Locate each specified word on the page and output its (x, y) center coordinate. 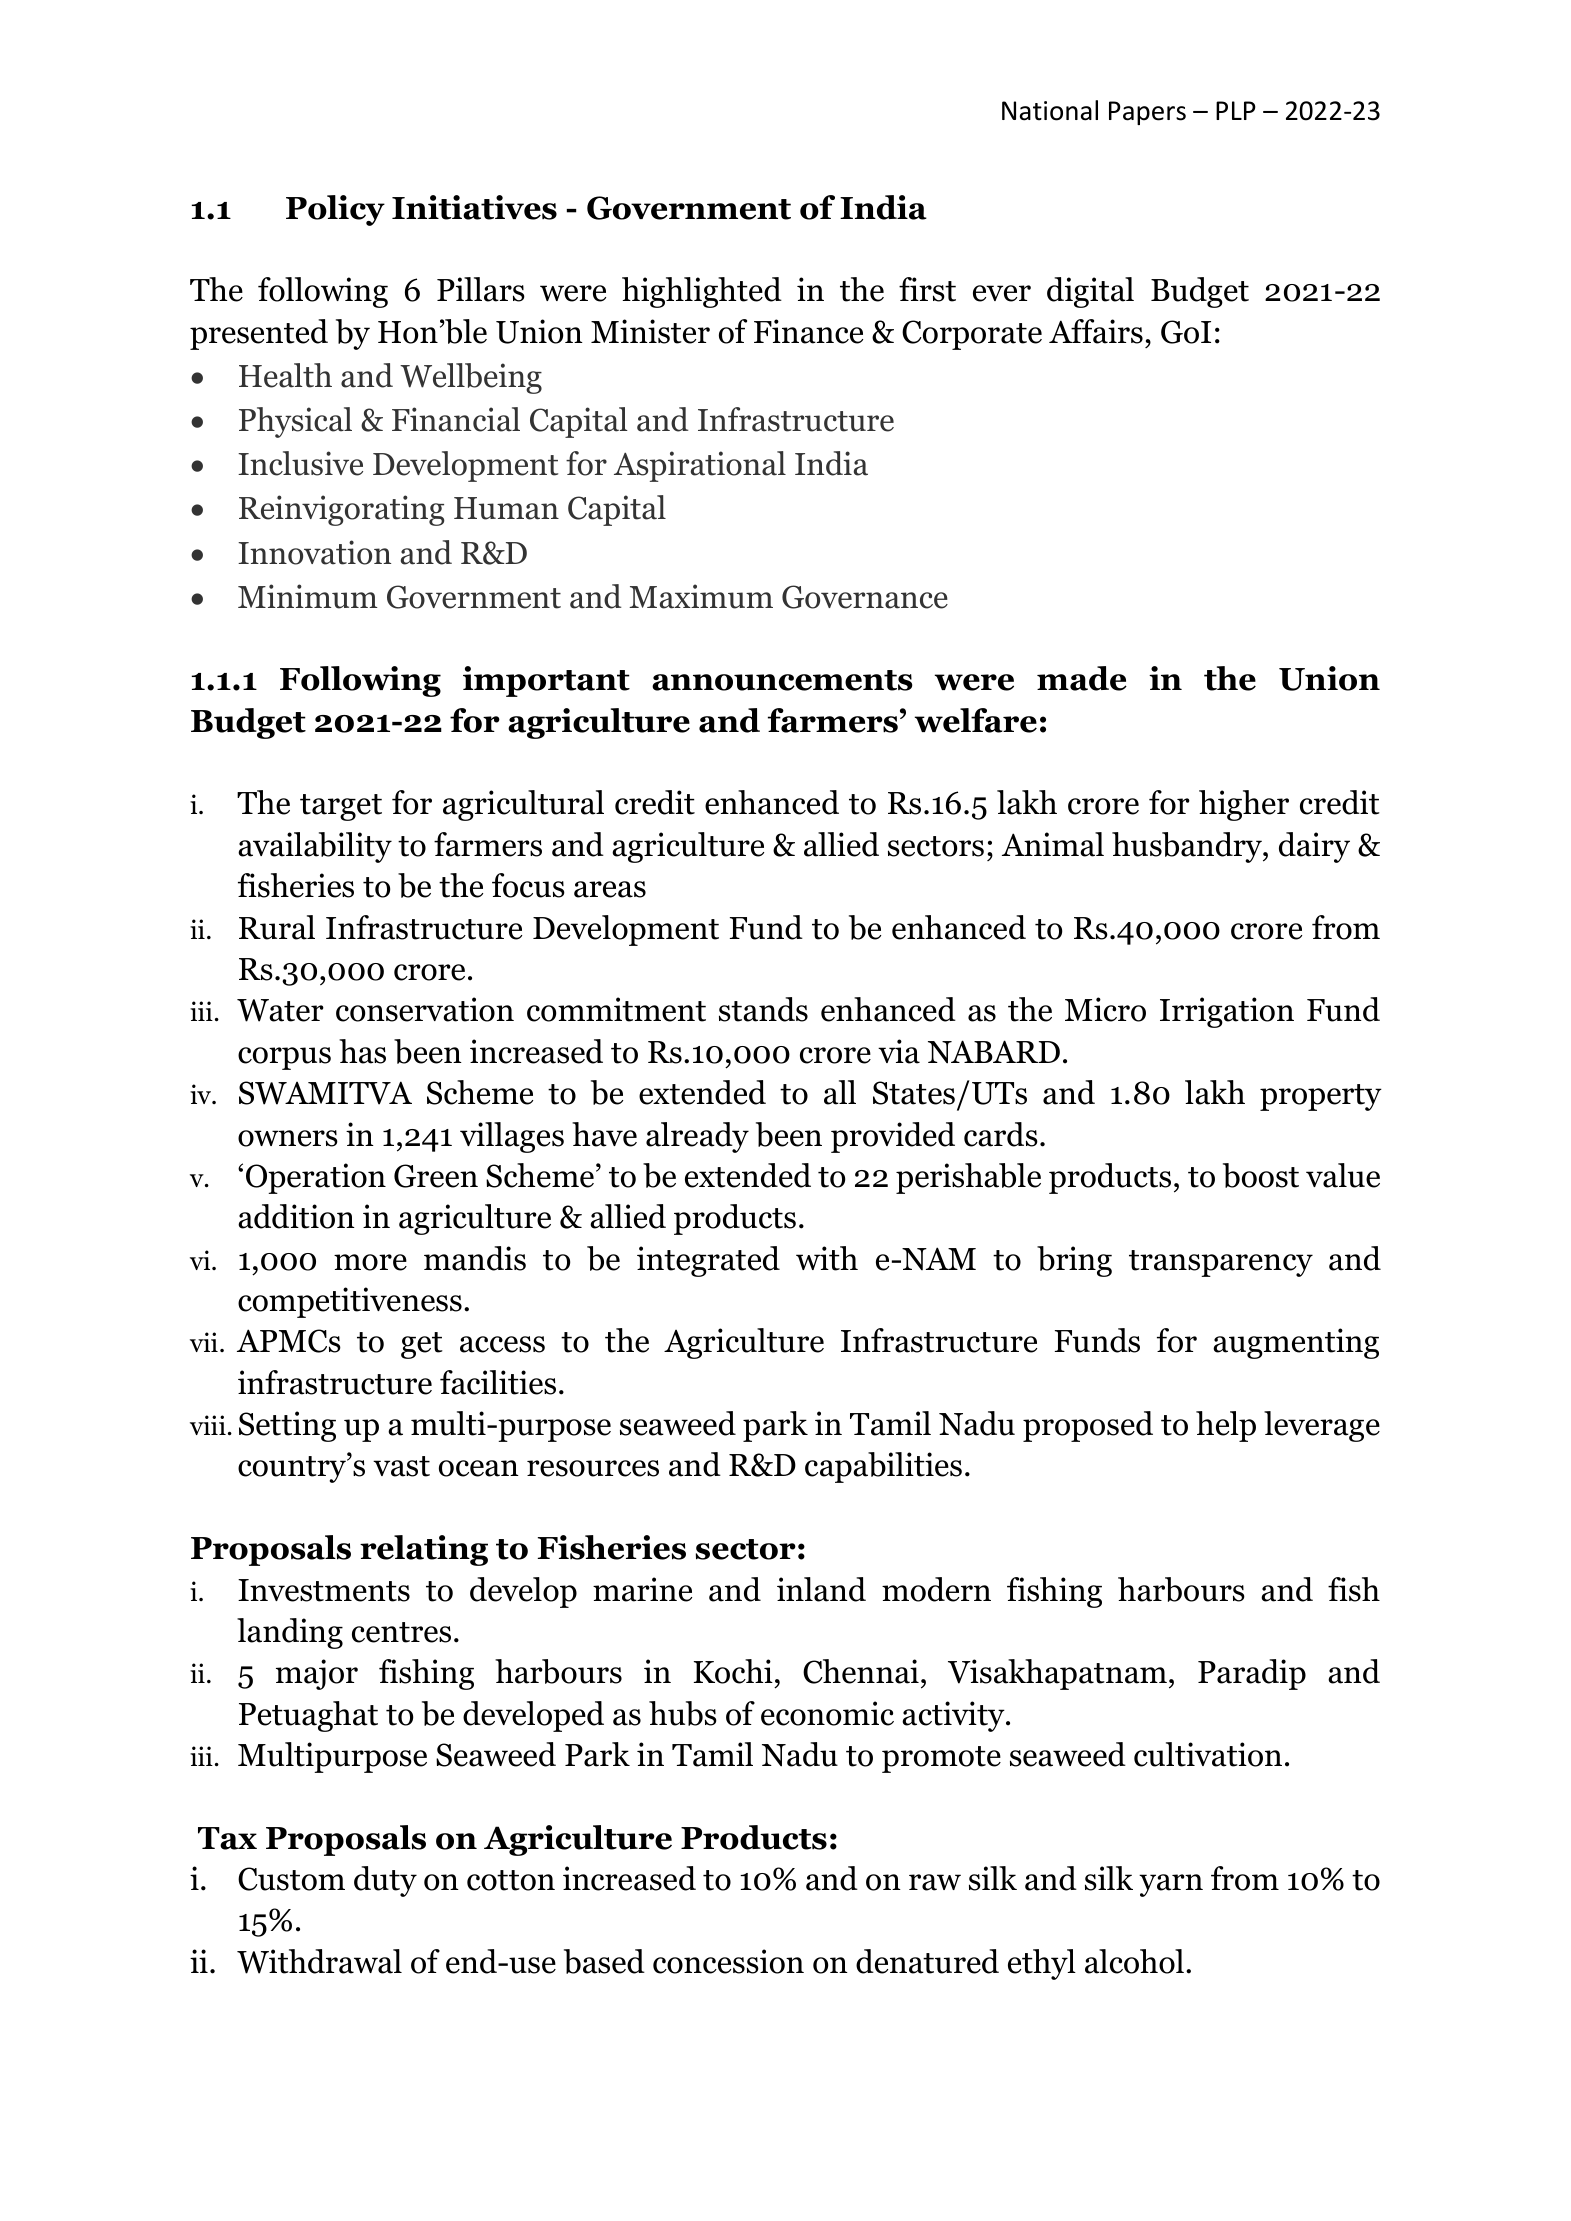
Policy (335, 210)
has (362, 1051)
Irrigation (1227, 1012)
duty (385, 1881)
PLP (1236, 110)
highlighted (702, 292)
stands (763, 1009)
